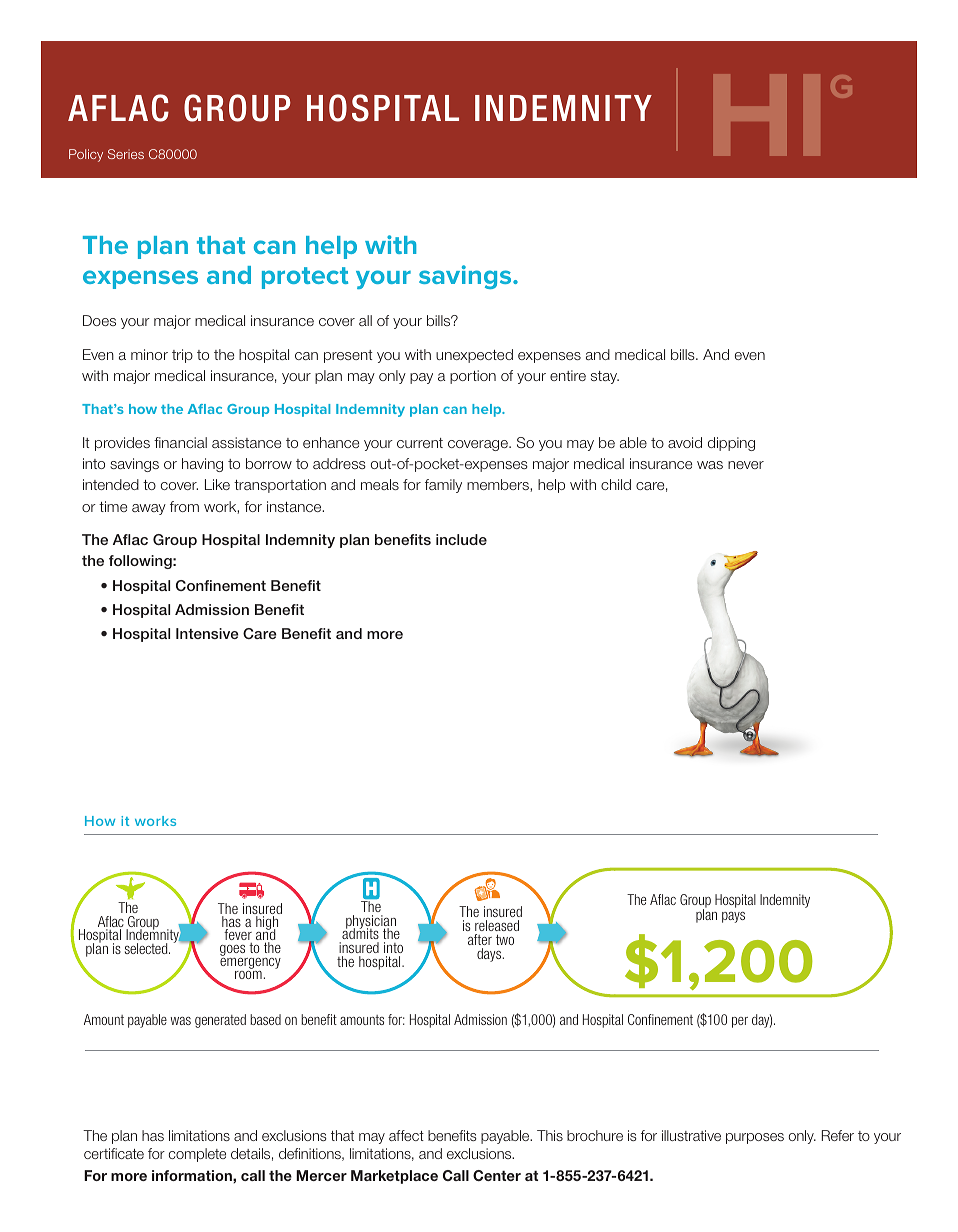 This screenshot has height=1232, width=958. What do you see at coordinates (746, 465) in the screenshot?
I see `never` at bounding box center [746, 465].
